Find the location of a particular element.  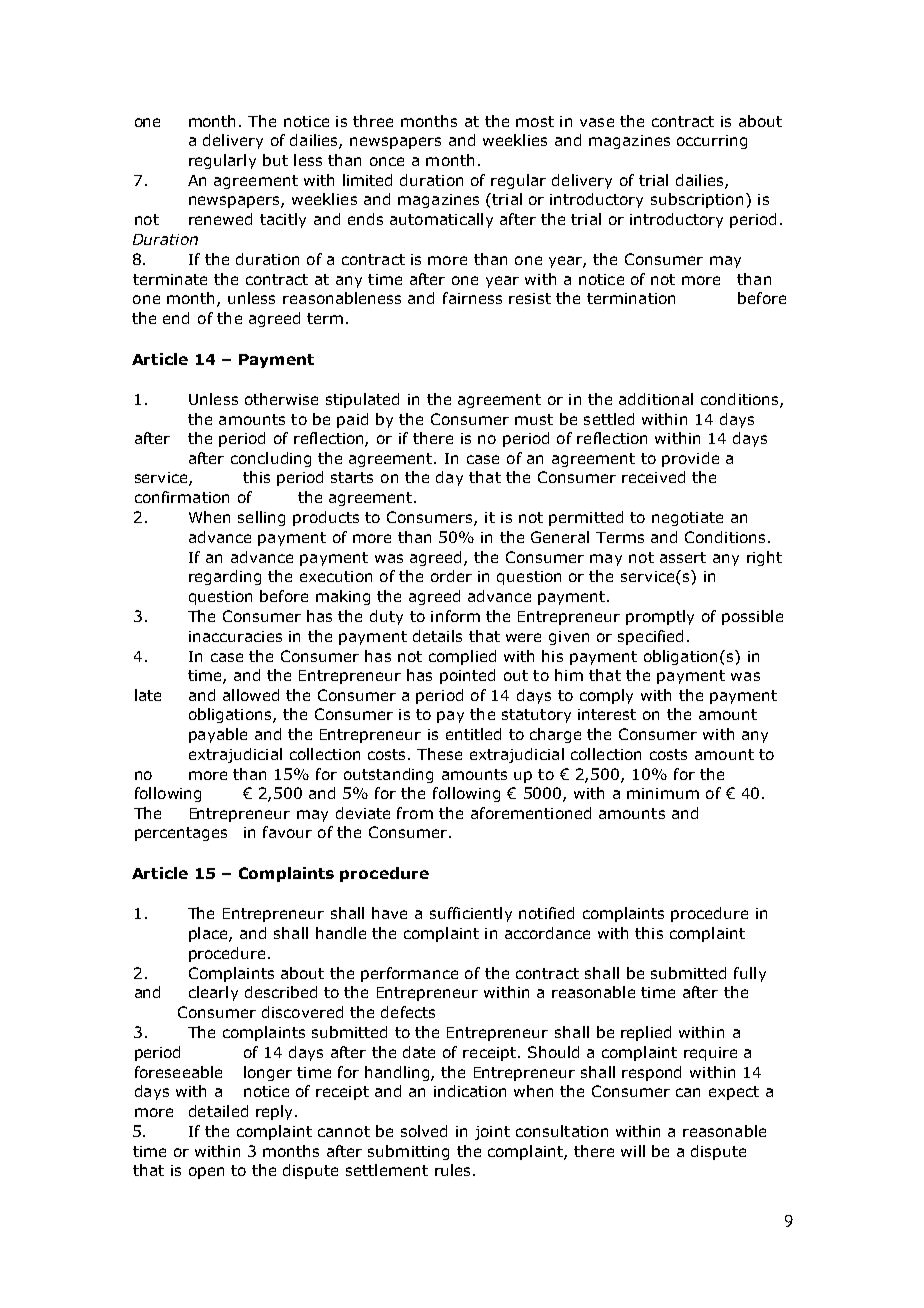

but is located at coordinates (275, 160).
